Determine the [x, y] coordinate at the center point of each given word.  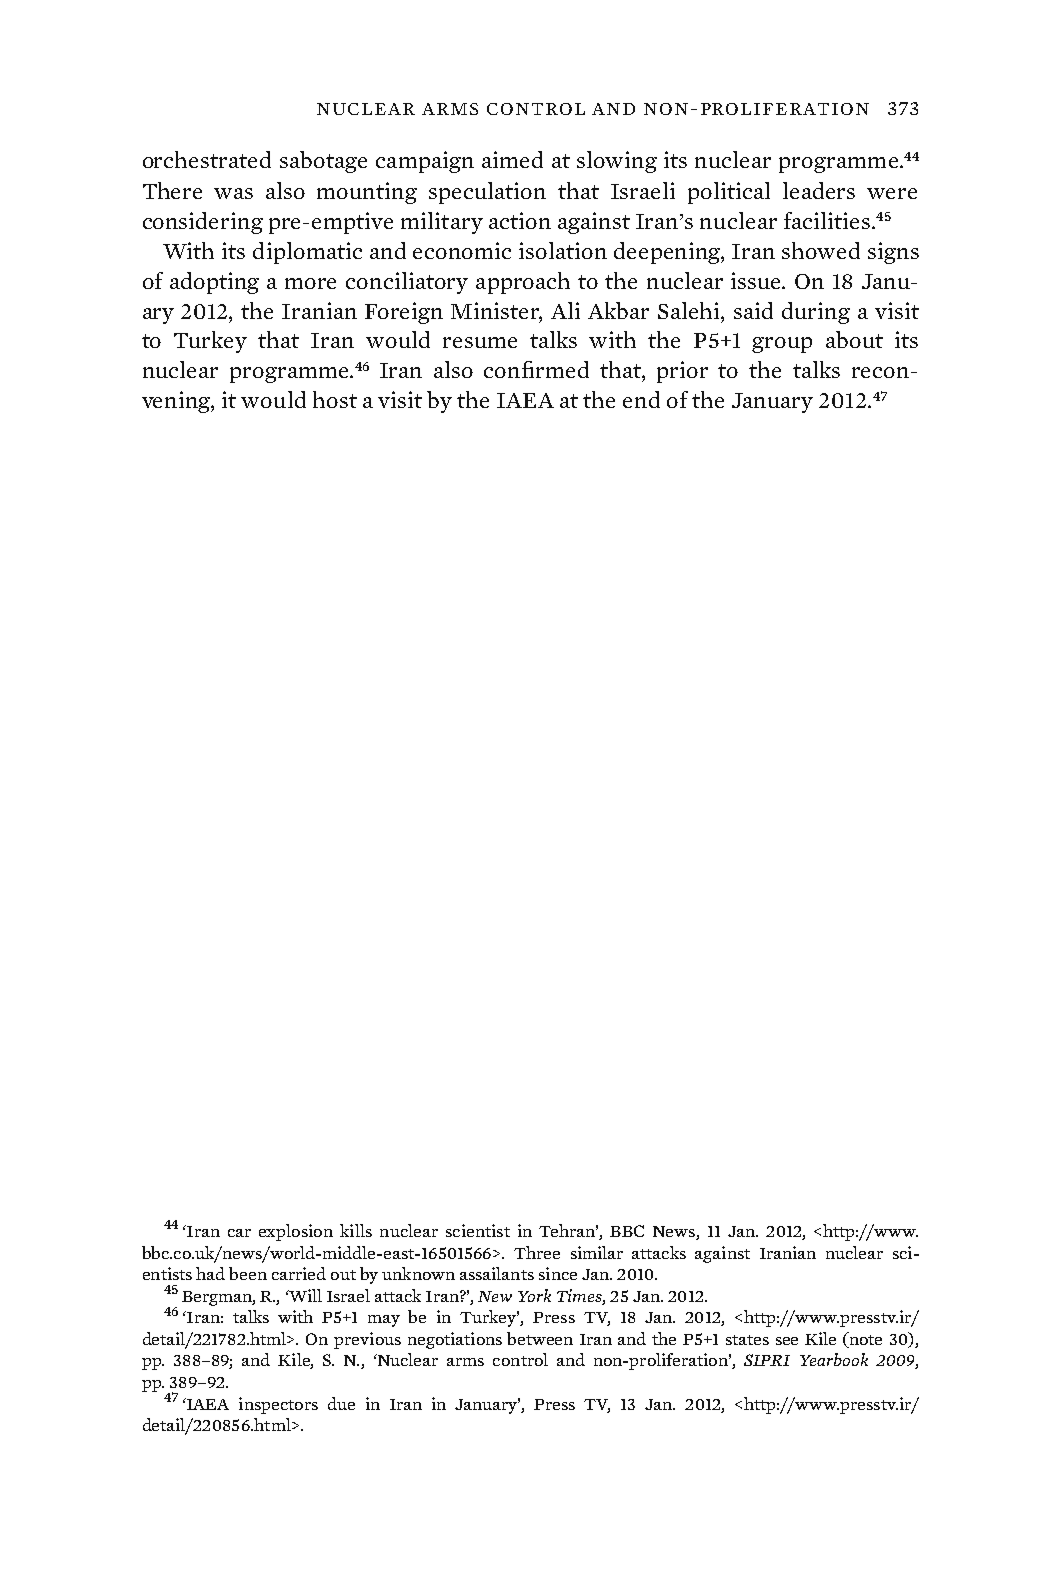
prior [682, 372]
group [782, 345]
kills [356, 1230]
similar [597, 1252]
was [233, 193]
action [520, 220]
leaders [819, 190]
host [335, 399]
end [641, 399]
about [854, 339]
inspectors [278, 1405]
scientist [478, 1230]
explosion [296, 1232]
